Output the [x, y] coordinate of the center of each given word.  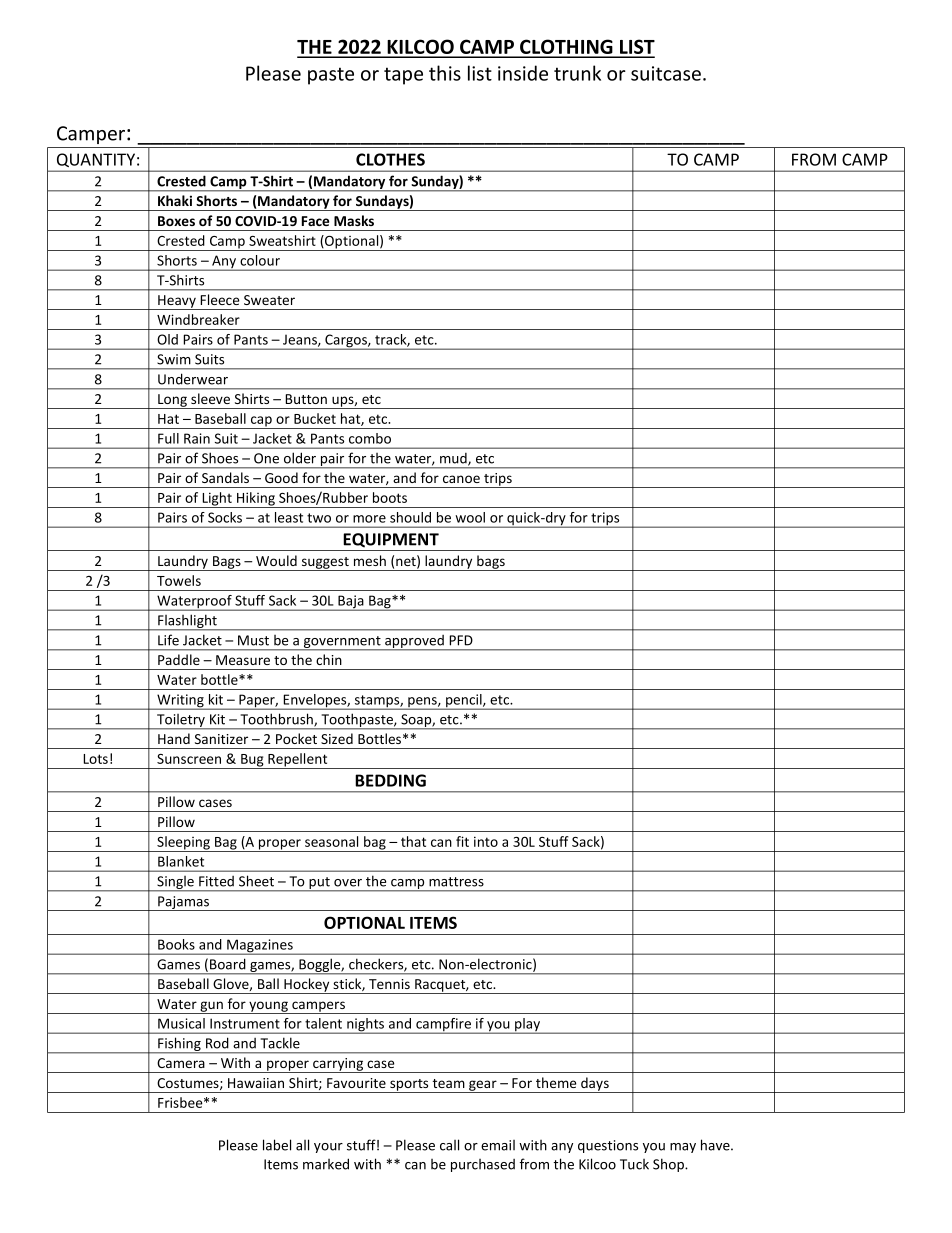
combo [370, 438]
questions [608, 1146]
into [486, 841]
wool [470, 517]
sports [409, 1086]
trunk [577, 73]
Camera [181, 1063]
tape [403, 76]
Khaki [175, 200]
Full [168, 438]
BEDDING [390, 780]
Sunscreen [189, 759]
